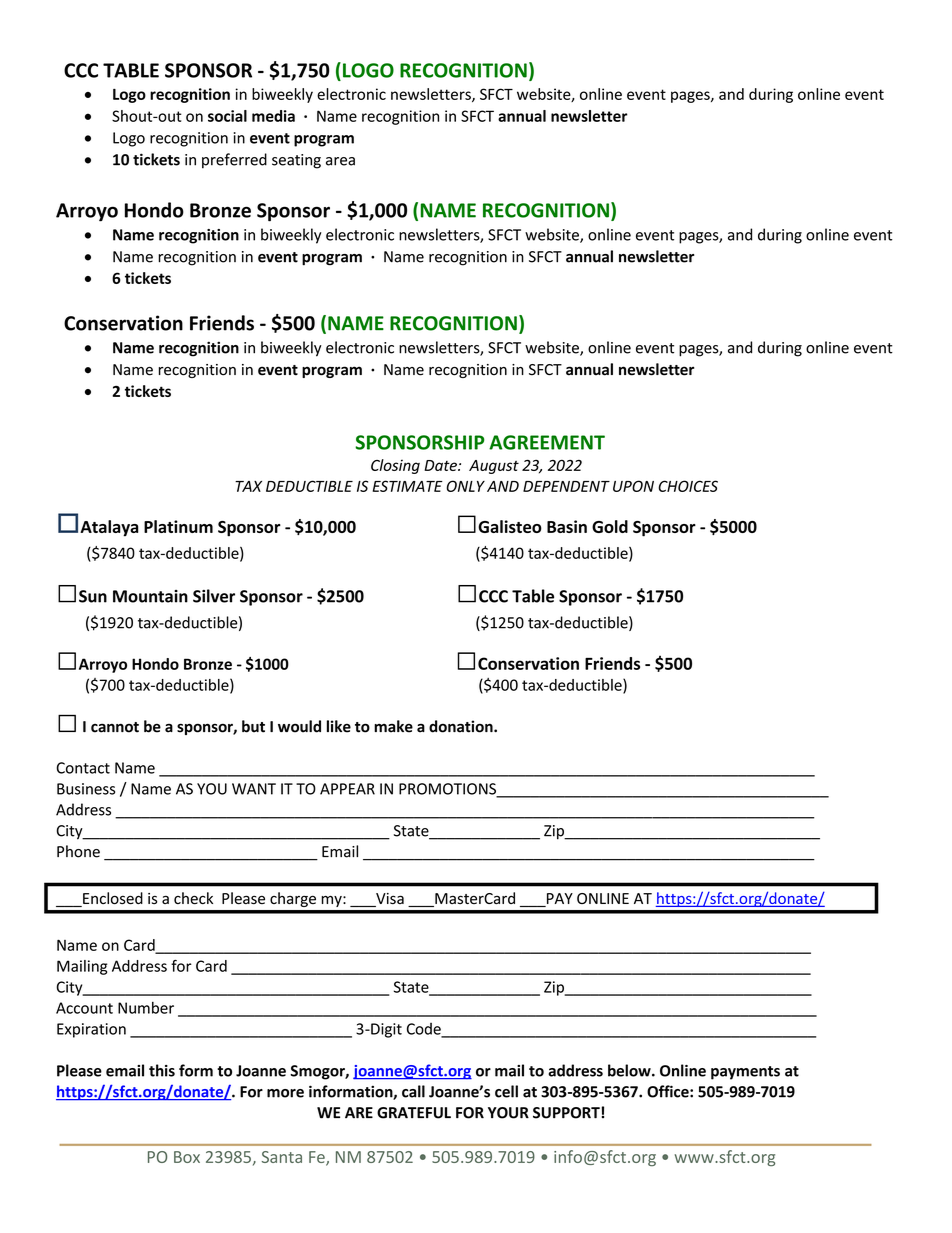  I want to click on Gold, so click(610, 526).
